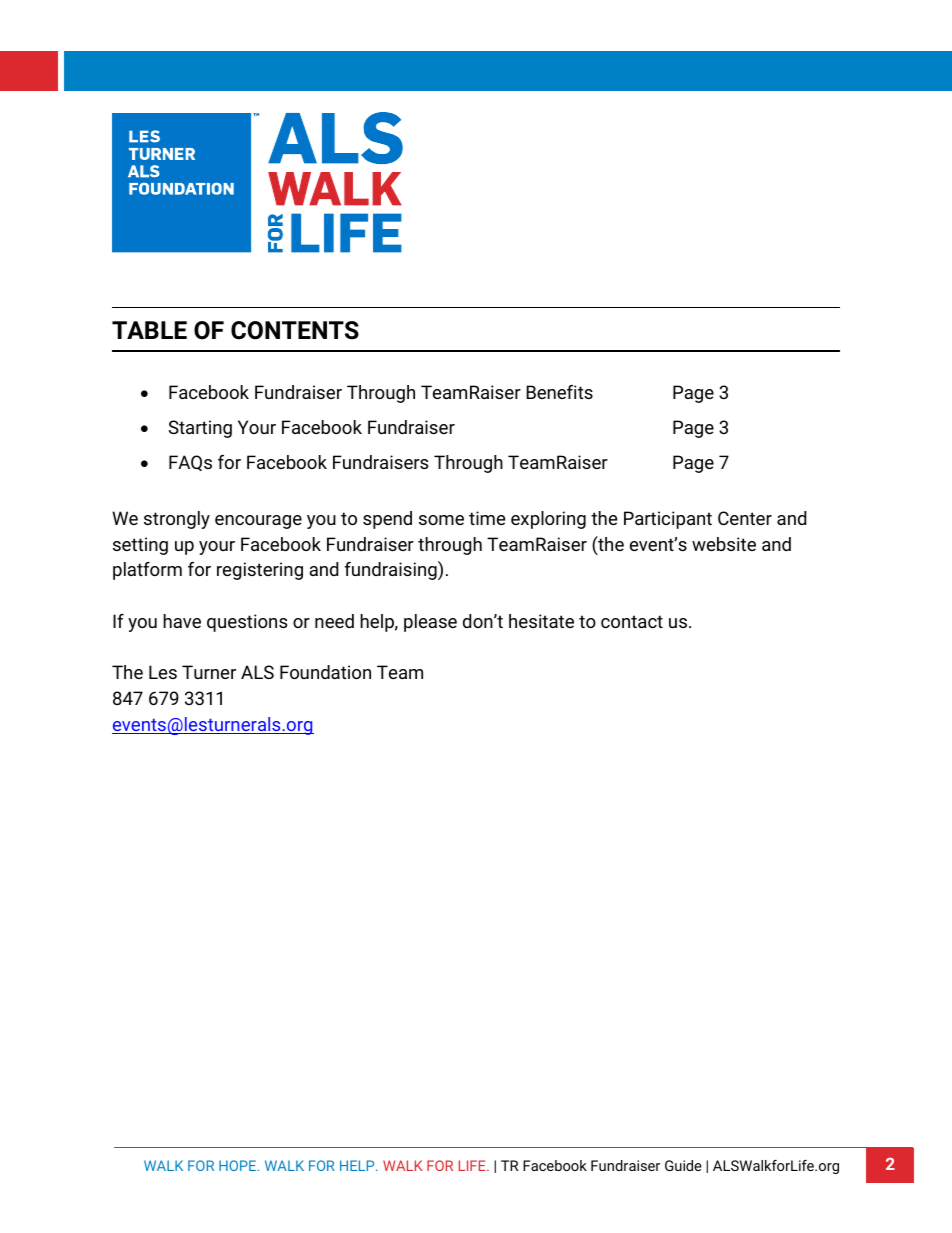  Describe the element at coordinates (668, 520) in the document. I see `Participant` at that location.
